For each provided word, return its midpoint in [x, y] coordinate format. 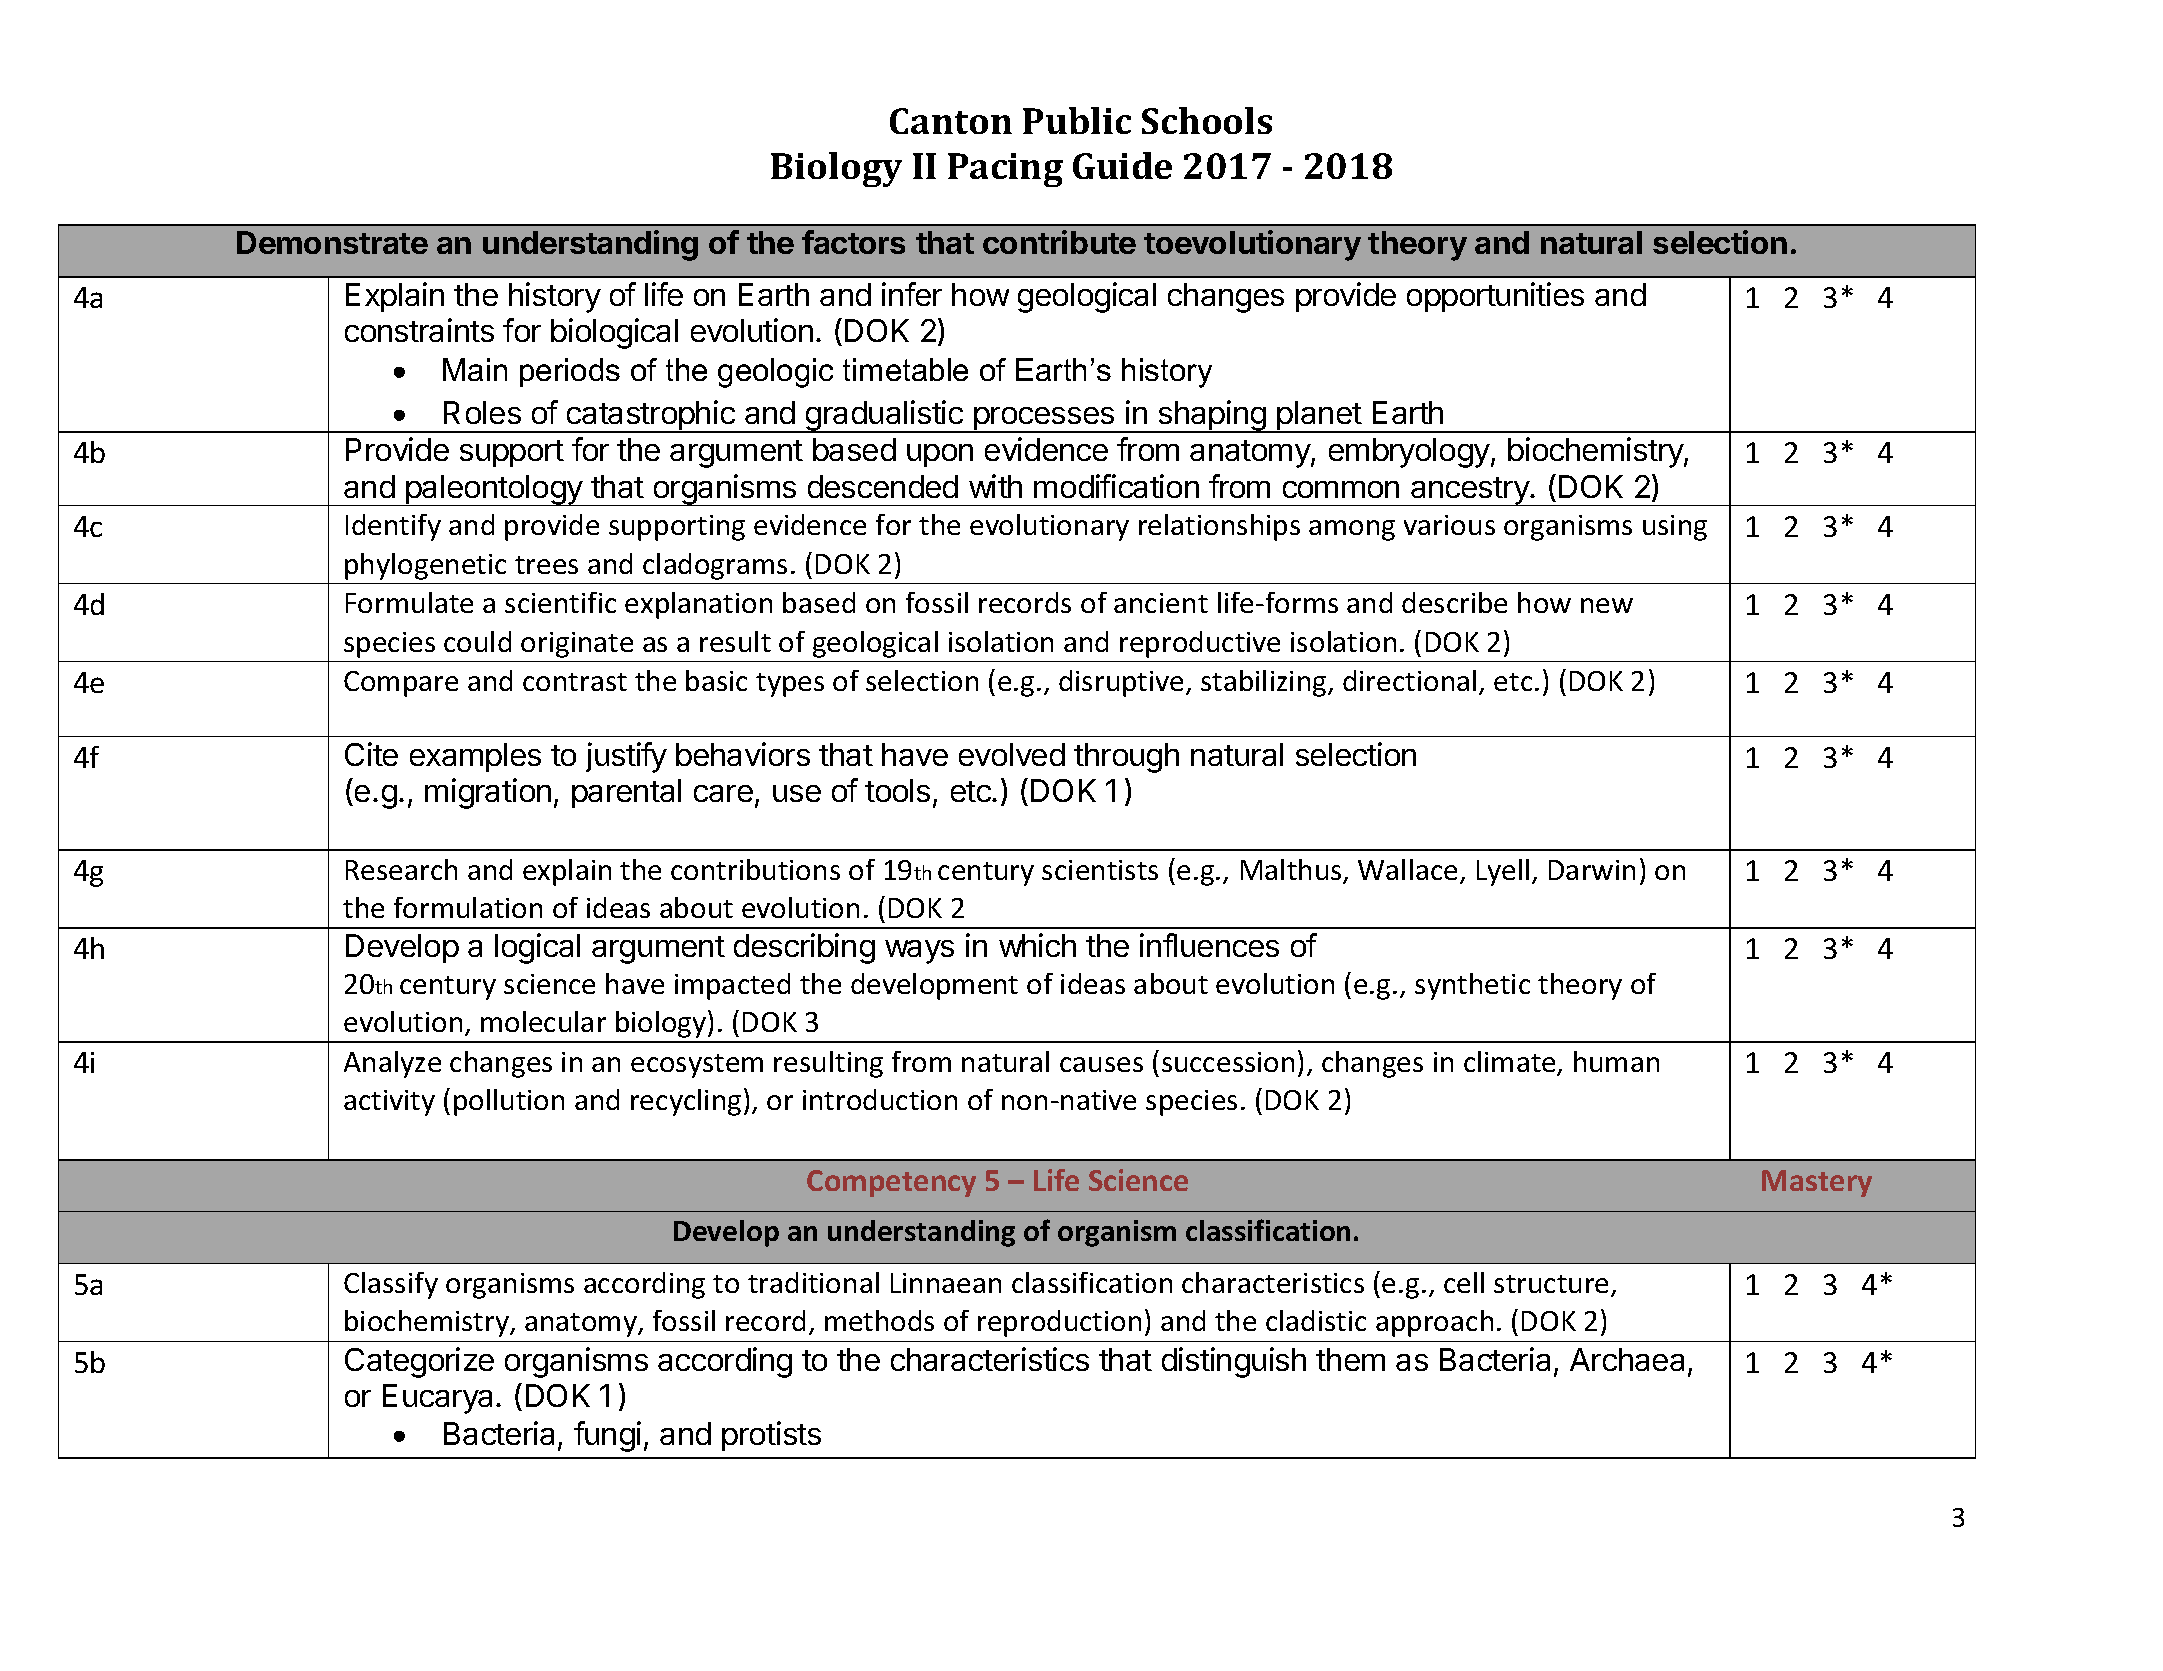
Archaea [1627, 1359]
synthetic [1472, 986]
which [1037, 945]
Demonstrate [332, 242]
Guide [1122, 165]
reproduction [1059, 1323]
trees [546, 565]
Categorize [419, 1362]
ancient [1161, 603]
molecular [543, 1021]
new [1607, 605]
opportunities [1495, 297]
